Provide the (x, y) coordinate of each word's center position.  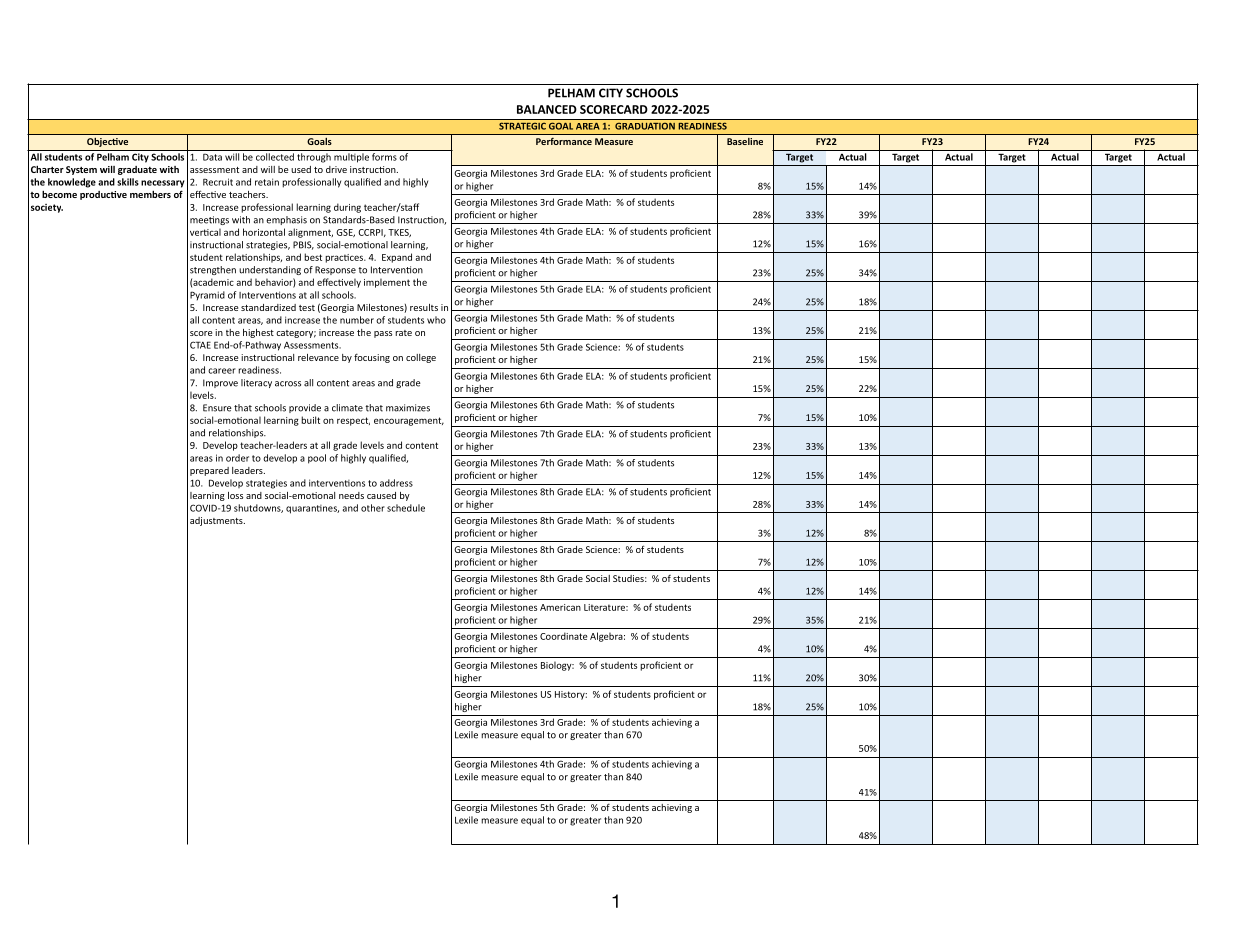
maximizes (408, 408)
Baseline (745, 141)
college (421, 358)
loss (235, 495)
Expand (397, 258)
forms (384, 157)
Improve (220, 383)
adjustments (217, 521)
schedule (406, 508)
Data (212, 157)
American (560, 607)
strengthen (213, 270)
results (424, 307)
